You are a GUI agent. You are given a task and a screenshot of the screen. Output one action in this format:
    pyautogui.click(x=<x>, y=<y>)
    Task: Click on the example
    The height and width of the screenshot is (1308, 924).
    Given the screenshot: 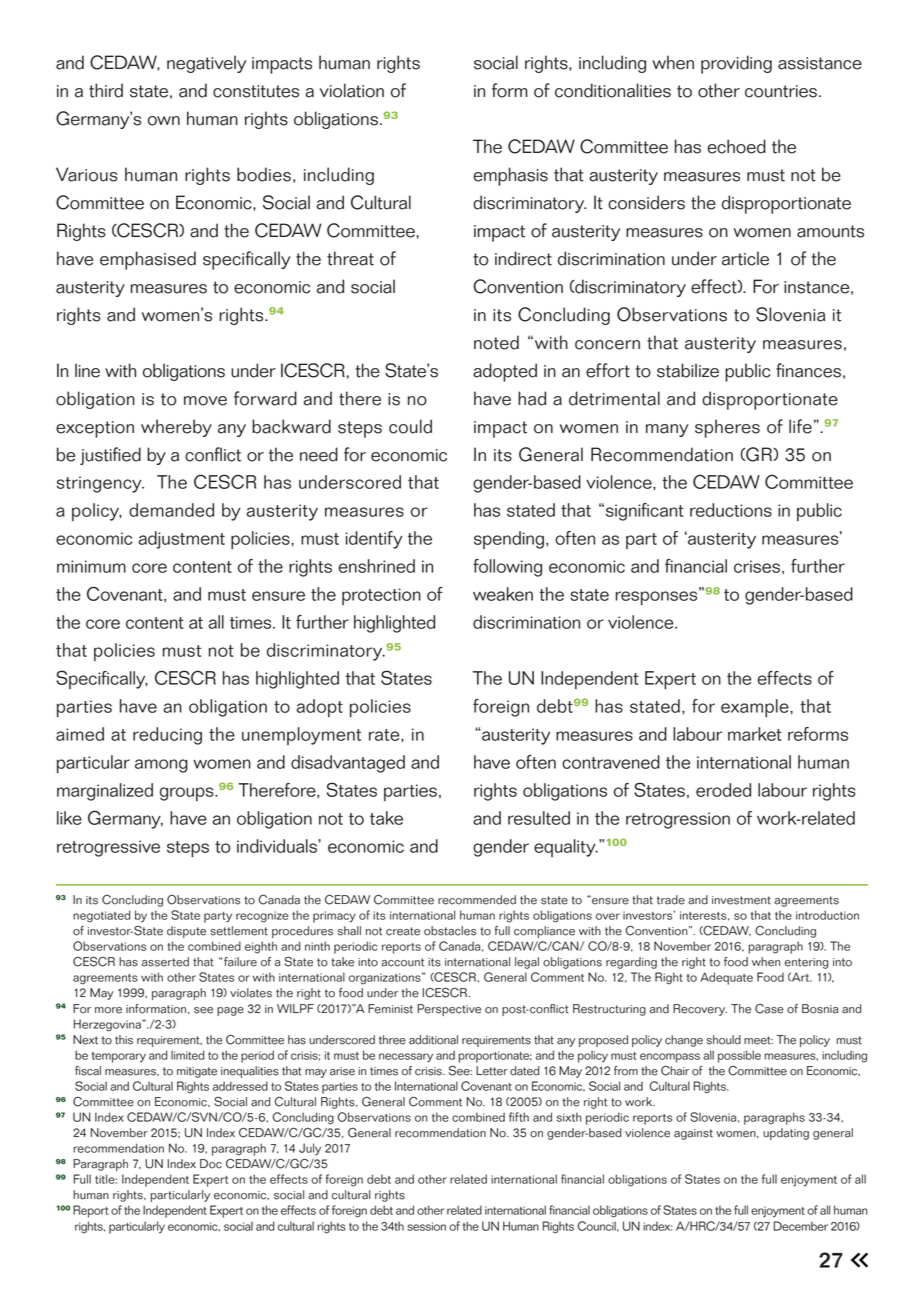 What is the action you would take?
    pyautogui.click(x=756, y=708)
